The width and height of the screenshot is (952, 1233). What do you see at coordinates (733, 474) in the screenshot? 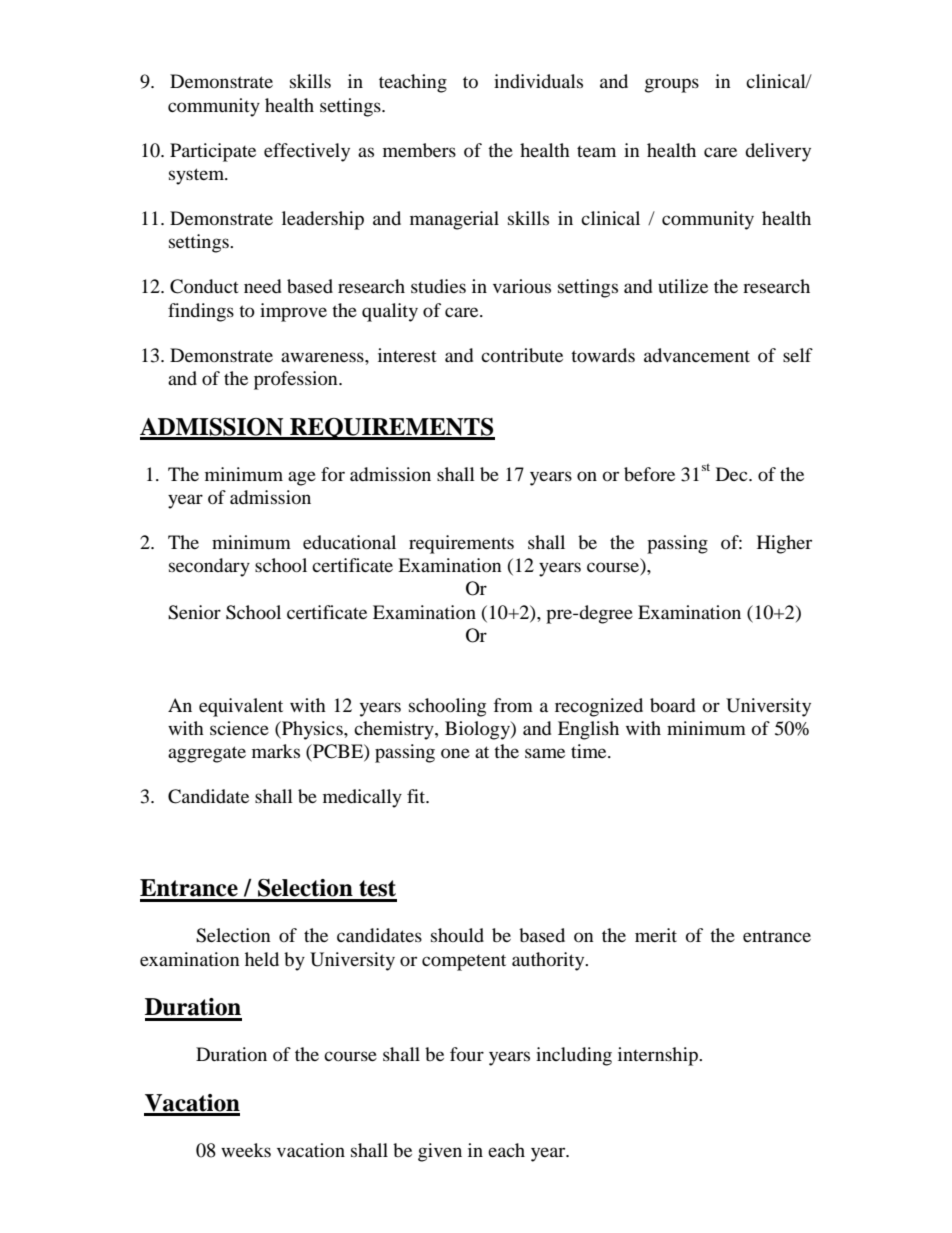
I see `Dec` at bounding box center [733, 474].
